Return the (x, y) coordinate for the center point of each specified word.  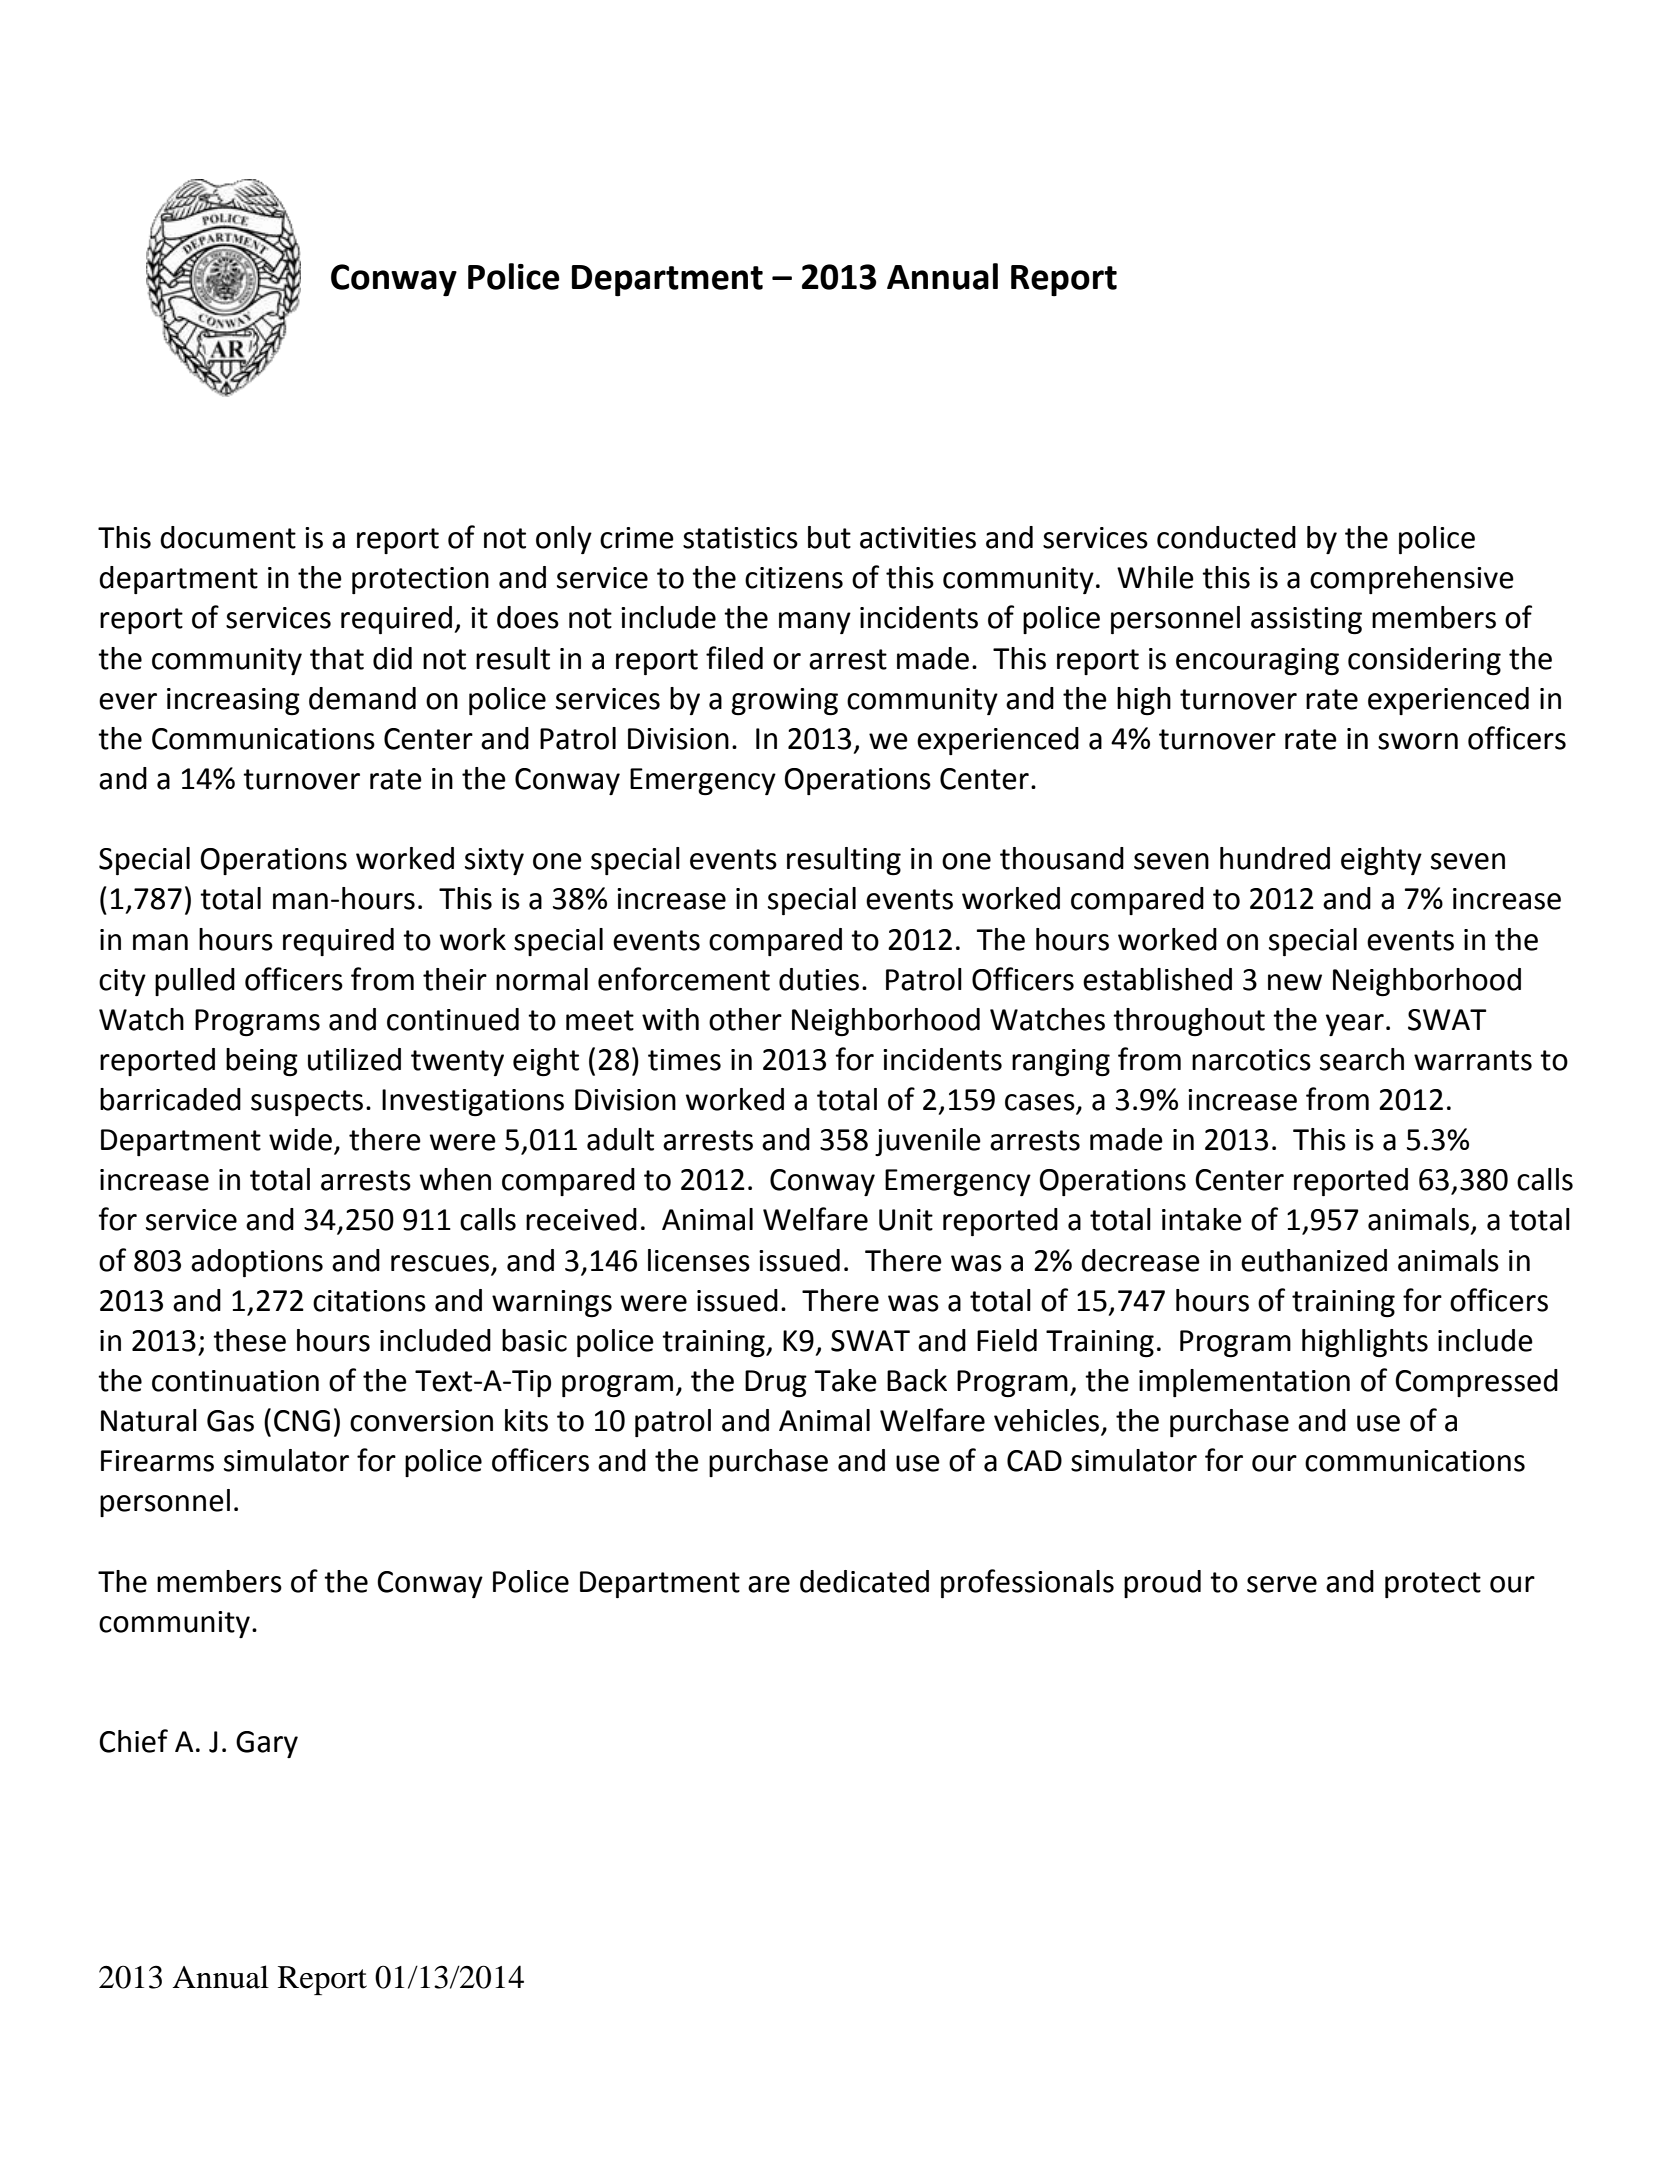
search (1362, 1059)
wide (300, 1139)
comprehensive (1412, 580)
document (228, 537)
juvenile (928, 1142)
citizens (794, 578)
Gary (267, 1744)
